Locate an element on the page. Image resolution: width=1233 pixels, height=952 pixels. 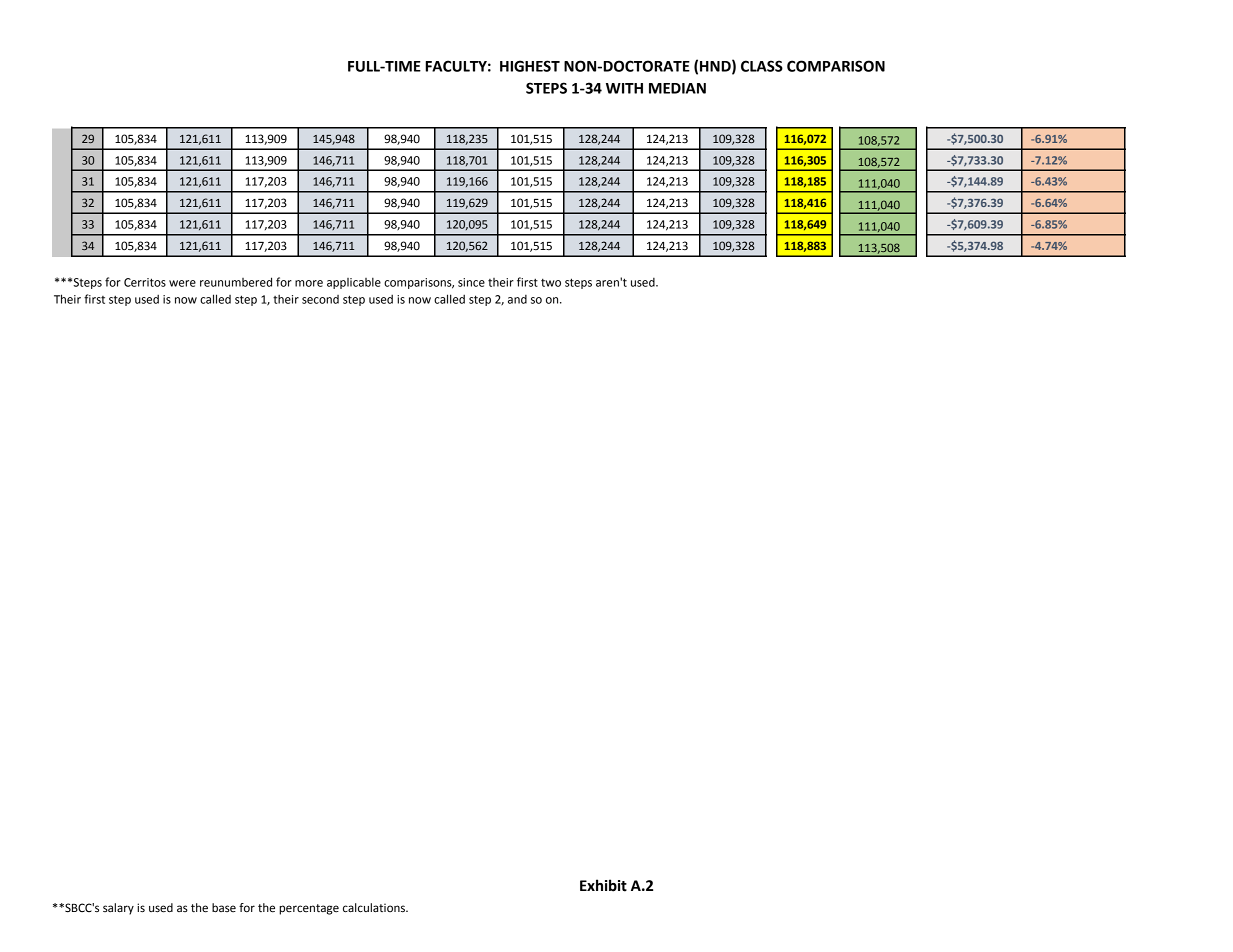
salary is located at coordinates (118, 909).
